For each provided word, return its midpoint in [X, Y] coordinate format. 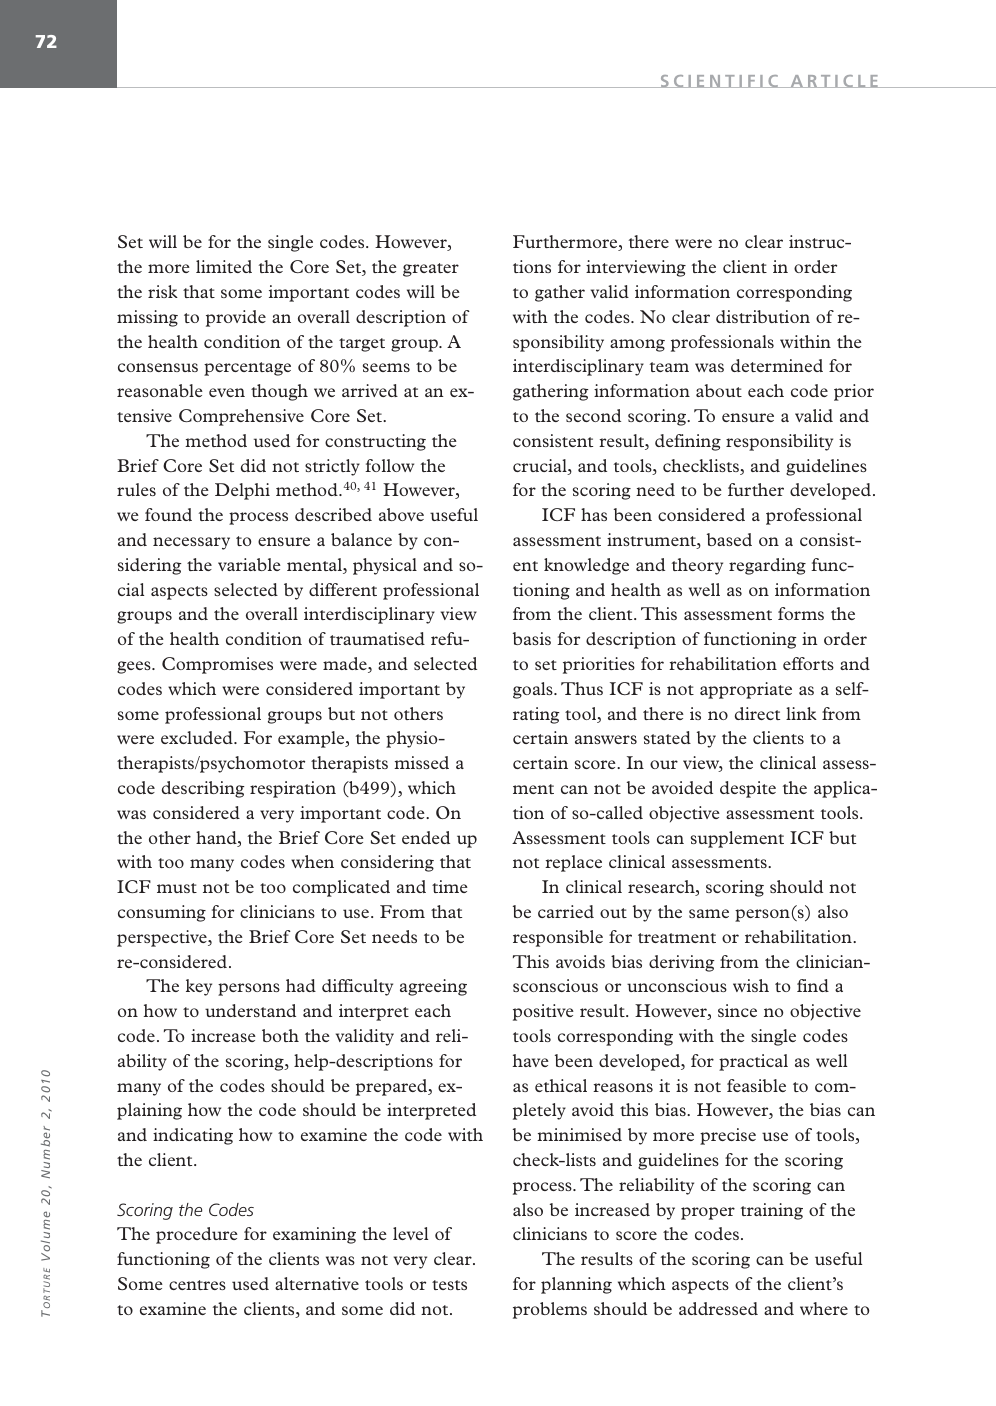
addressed [718, 1308]
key [199, 987]
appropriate [746, 690]
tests [449, 1285]
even [227, 392]
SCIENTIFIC [719, 81]
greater [431, 270]
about [719, 390]
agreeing [433, 987]
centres [197, 1285]
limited [224, 266]
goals [534, 690]
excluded [198, 737]
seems [386, 367]
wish [751, 985]
